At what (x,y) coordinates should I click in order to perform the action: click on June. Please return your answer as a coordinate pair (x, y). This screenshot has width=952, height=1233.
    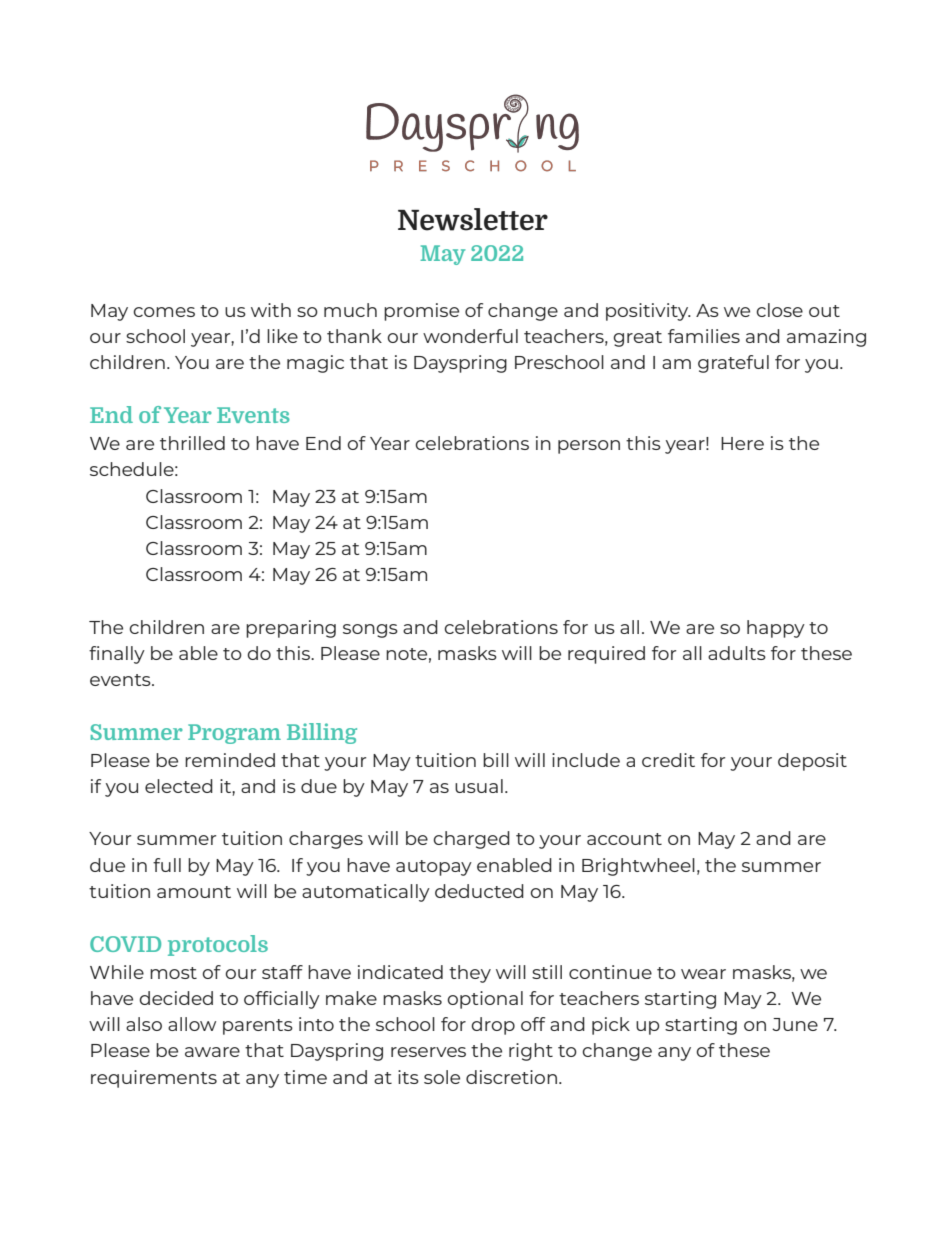
    Looking at the image, I should click on (795, 1024).
